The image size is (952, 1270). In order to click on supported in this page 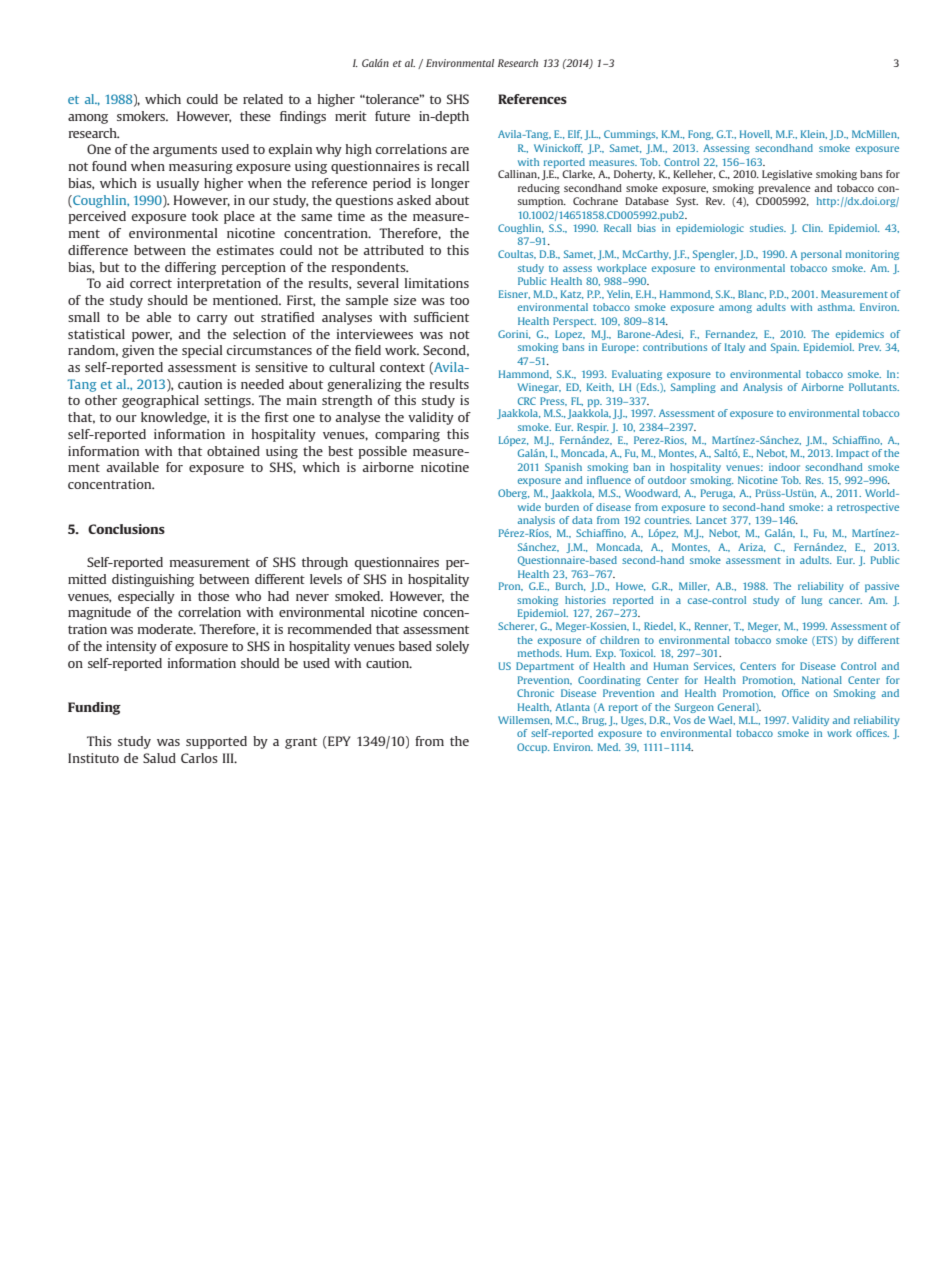, I will do `click(216, 742)`.
